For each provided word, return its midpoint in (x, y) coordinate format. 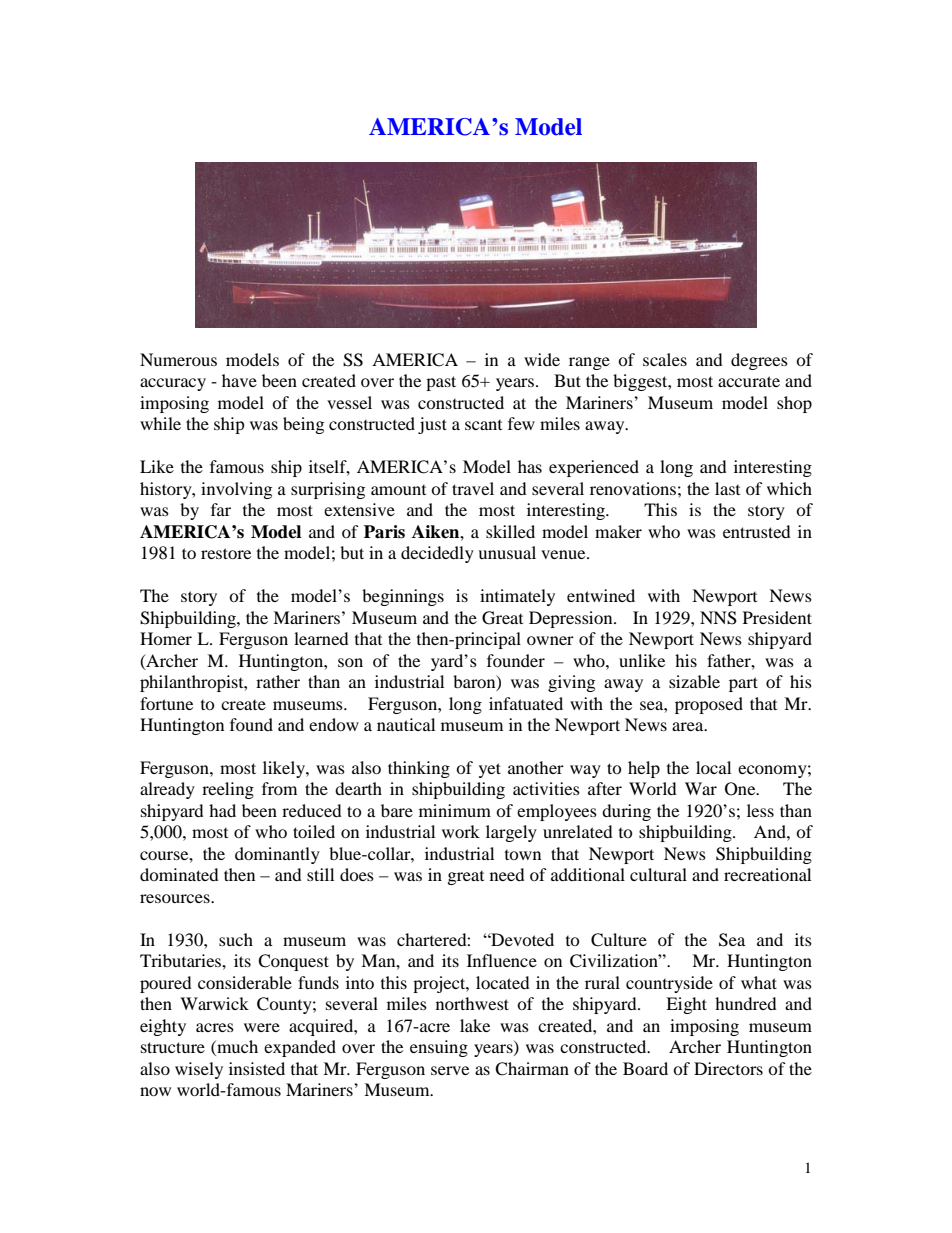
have (239, 380)
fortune (166, 703)
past (441, 383)
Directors (728, 1068)
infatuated (526, 703)
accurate (749, 381)
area (689, 726)
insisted (257, 1068)
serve (450, 1070)
